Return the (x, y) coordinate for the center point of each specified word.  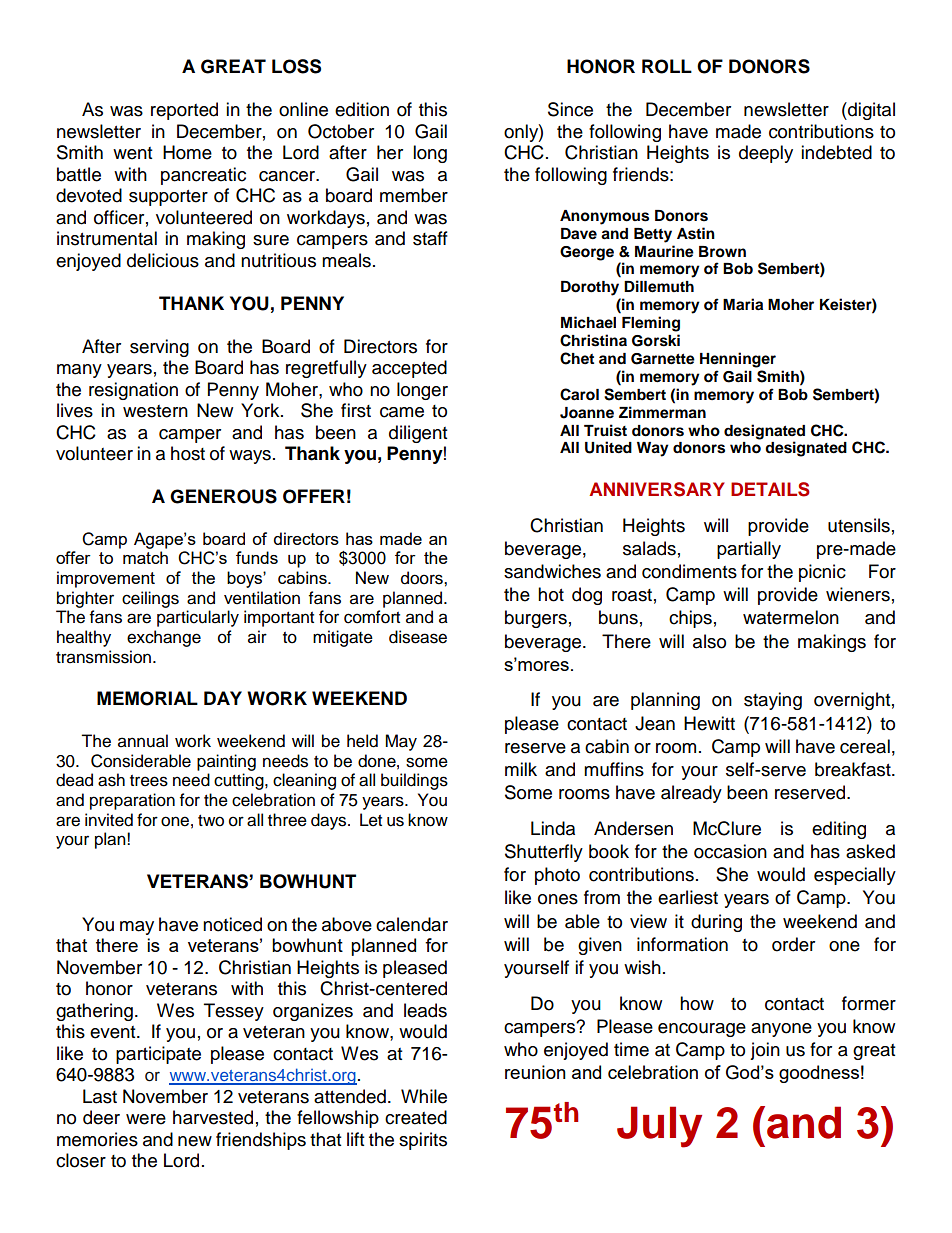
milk (521, 769)
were (146, 1119)
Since (570, 109)
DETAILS (770, 489)
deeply (766, 154)
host (188, 453)
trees (149, 781)
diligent (418, 434)
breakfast (854, 769)
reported (184, 111)
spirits (423, 1141)
